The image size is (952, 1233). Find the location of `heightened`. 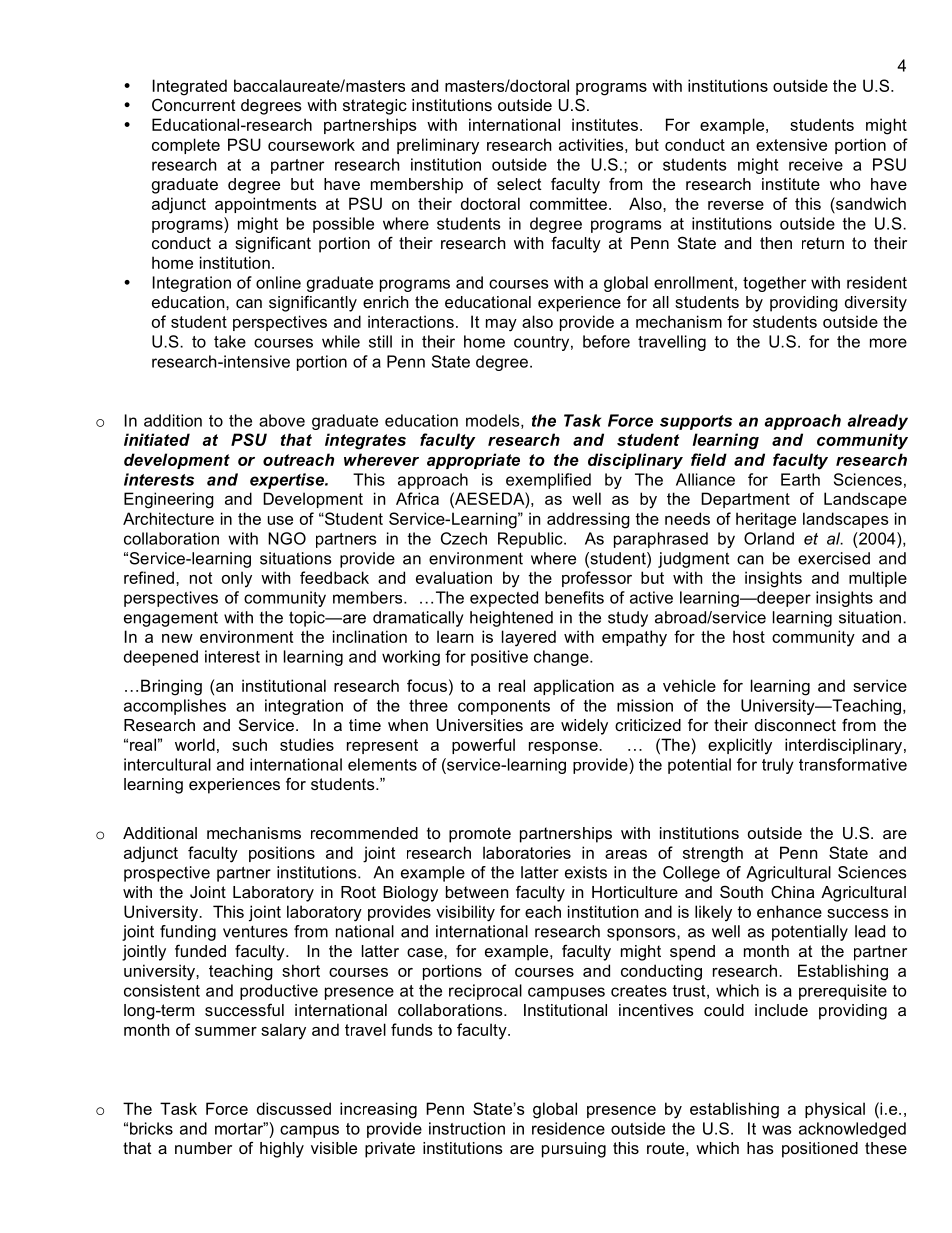

heightened is located at coordinates (511, 619).
